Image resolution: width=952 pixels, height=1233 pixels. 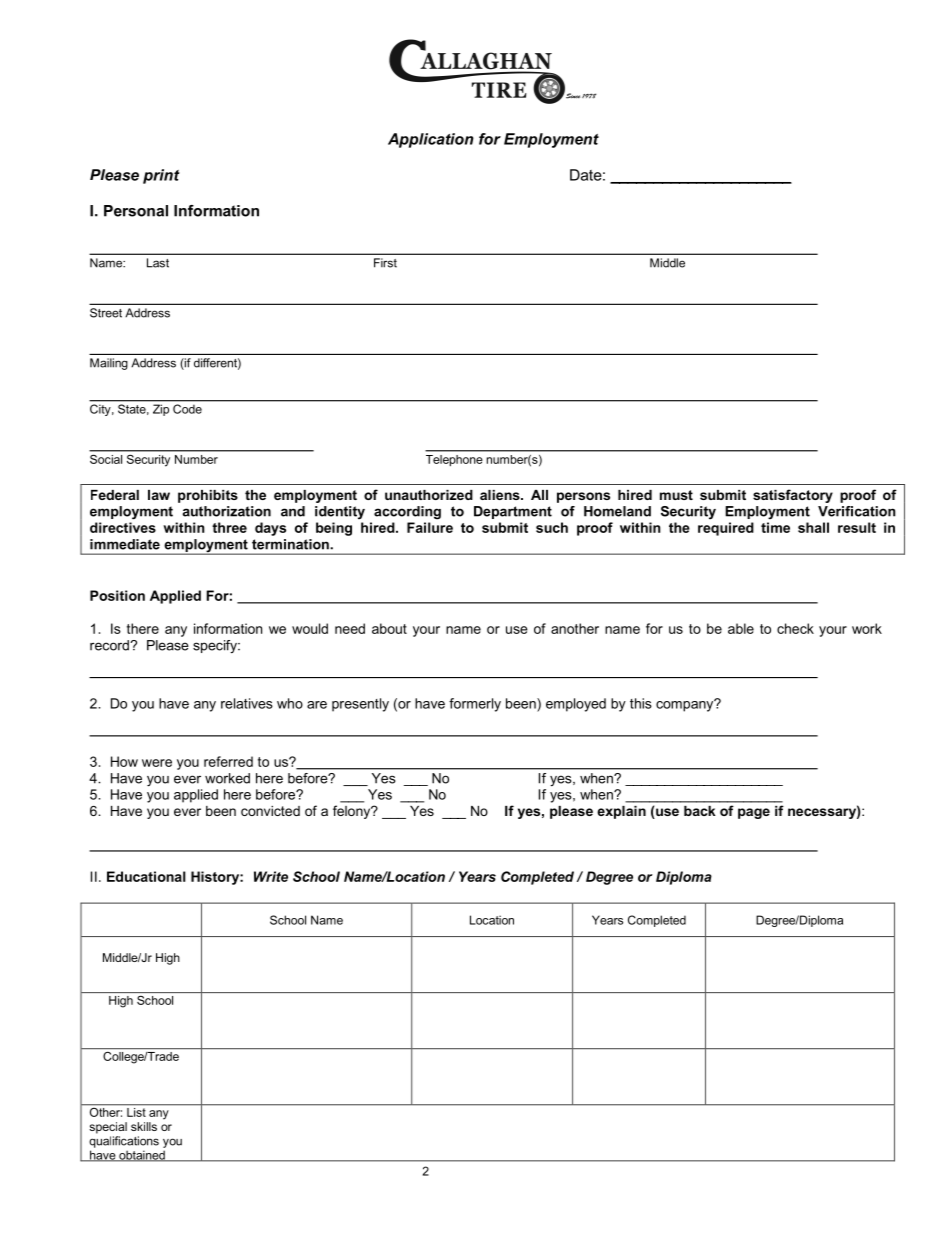 What do you see at coordinates (146, 876) in the screenshot?
I see `Educational` at bounding box center [146, 876].
